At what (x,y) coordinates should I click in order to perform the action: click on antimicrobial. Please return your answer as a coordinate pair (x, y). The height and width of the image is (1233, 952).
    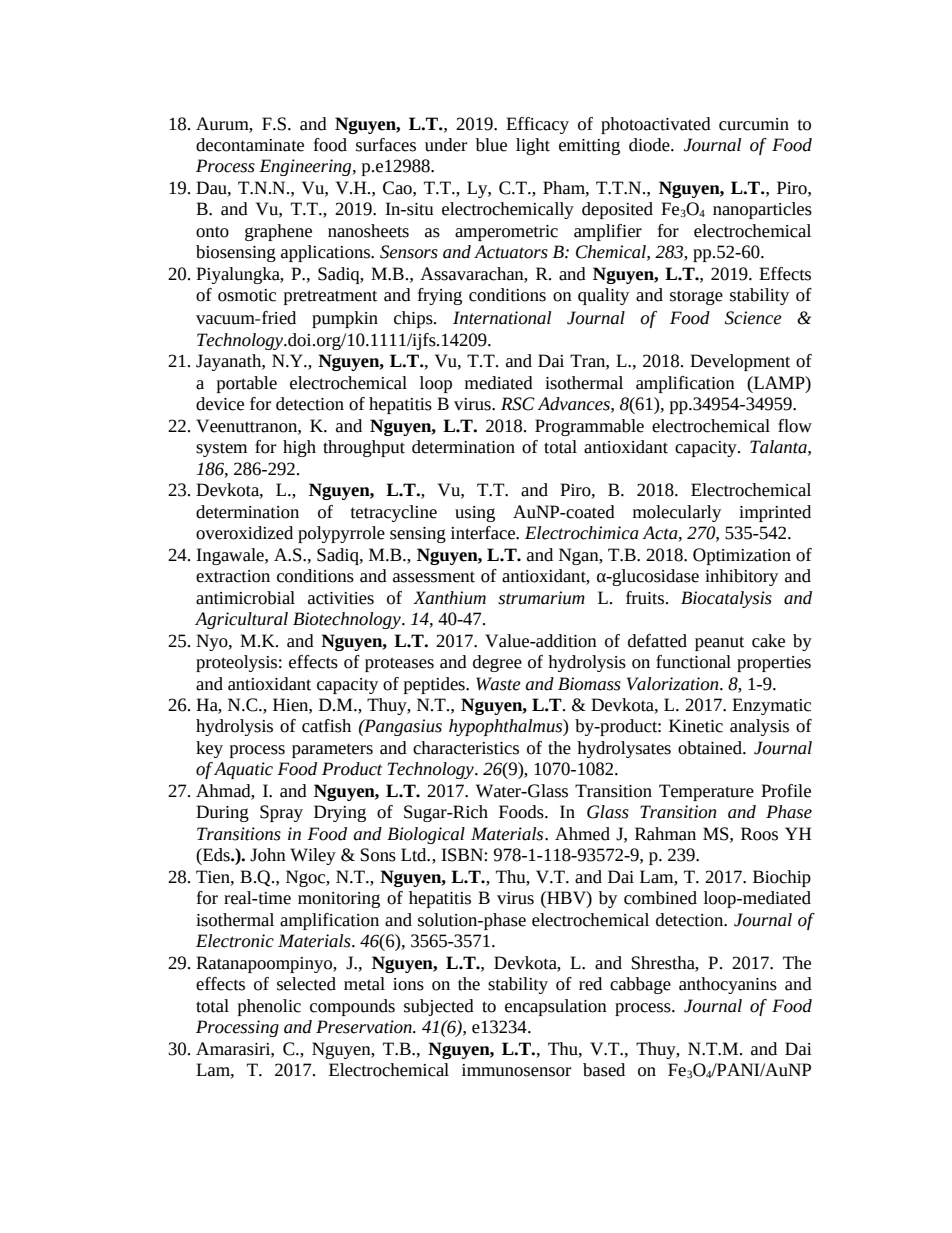
    Looking at the image, I should click on (245, 598).
